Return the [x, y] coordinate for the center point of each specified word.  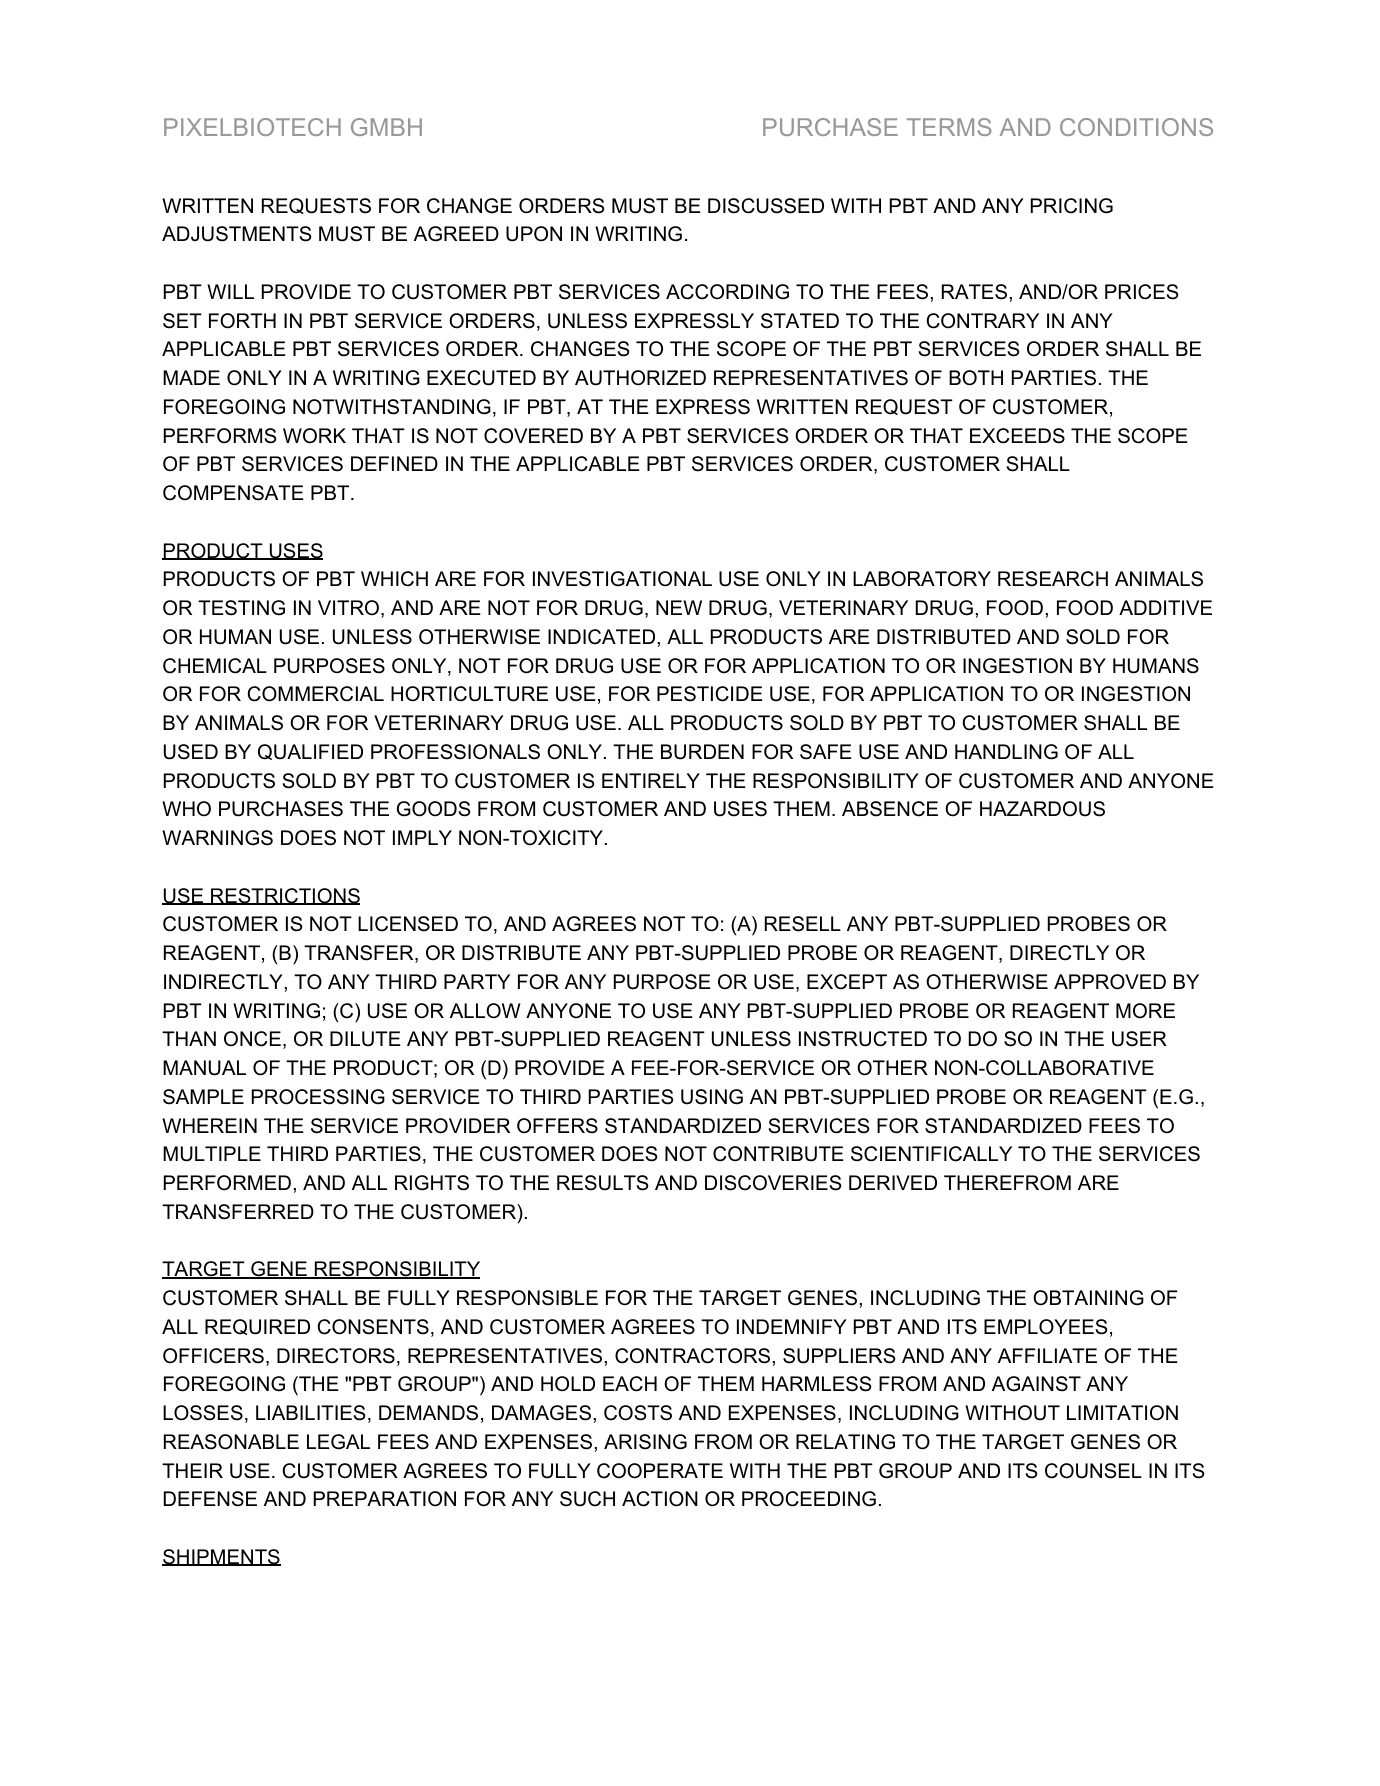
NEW [679, 607]
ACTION [660, 1499]
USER [1139, 1039]
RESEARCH [1053, 579]
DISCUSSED [766, 206]
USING [712, 1097]
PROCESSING [318, 1097]
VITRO [348, 608]
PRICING [1072, 206]
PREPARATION [385, 1499]
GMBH [386, 127]
